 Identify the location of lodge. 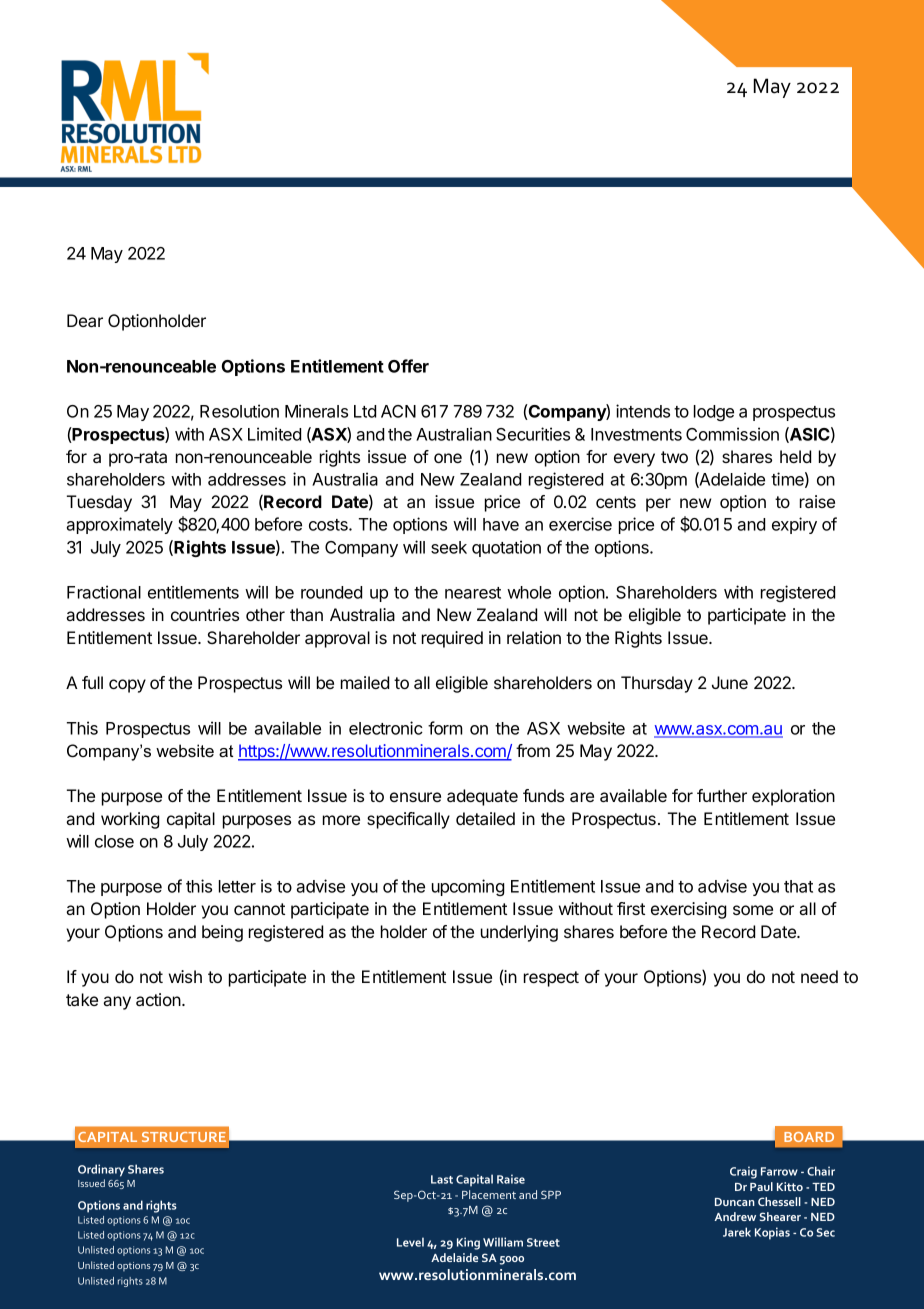
(714, 413).
